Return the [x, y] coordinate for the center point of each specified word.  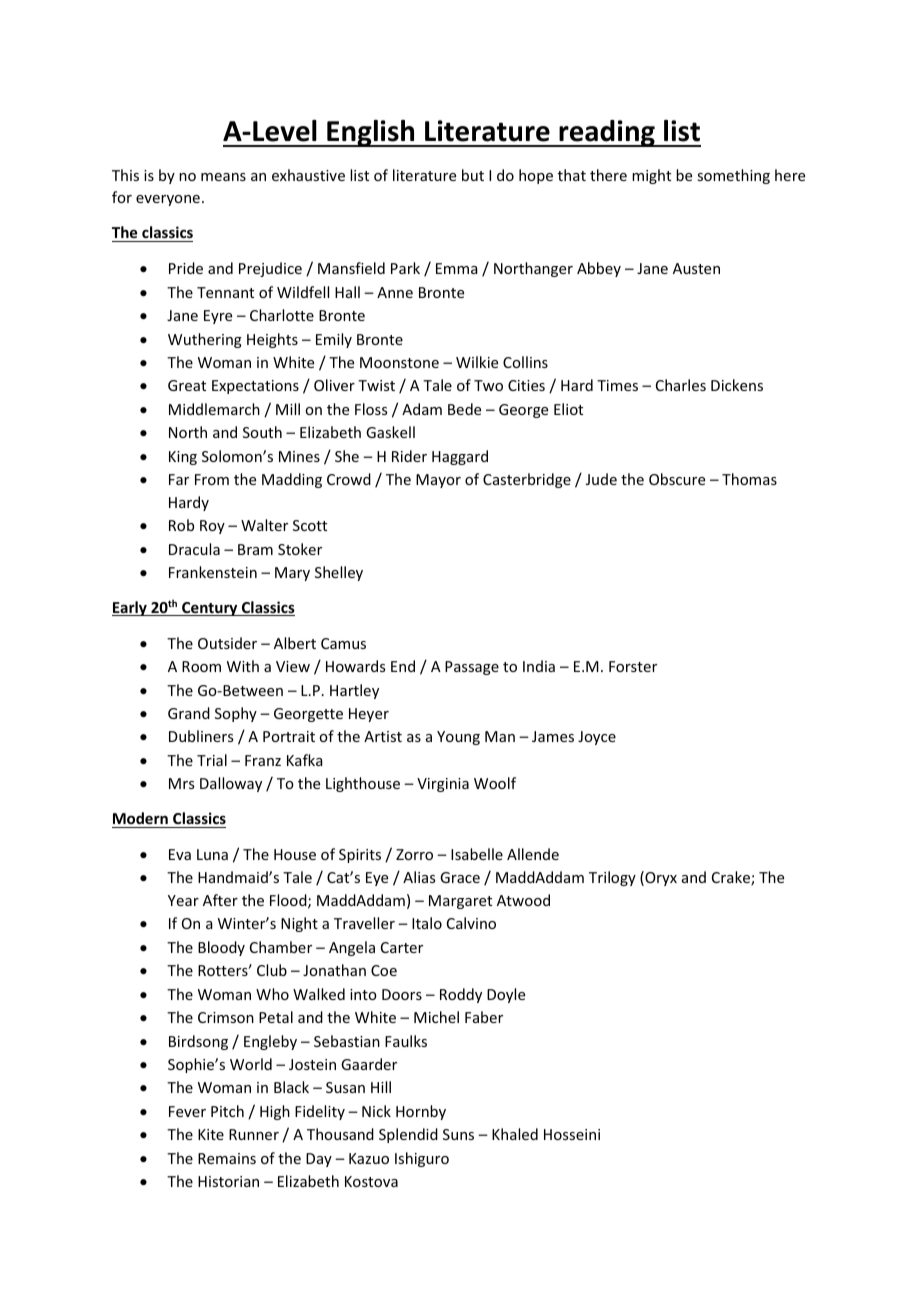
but [473, 175]
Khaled [515, 1134]
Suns [458, 1134]
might [651, 176]
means [223, 177]
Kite [211, 1134]
